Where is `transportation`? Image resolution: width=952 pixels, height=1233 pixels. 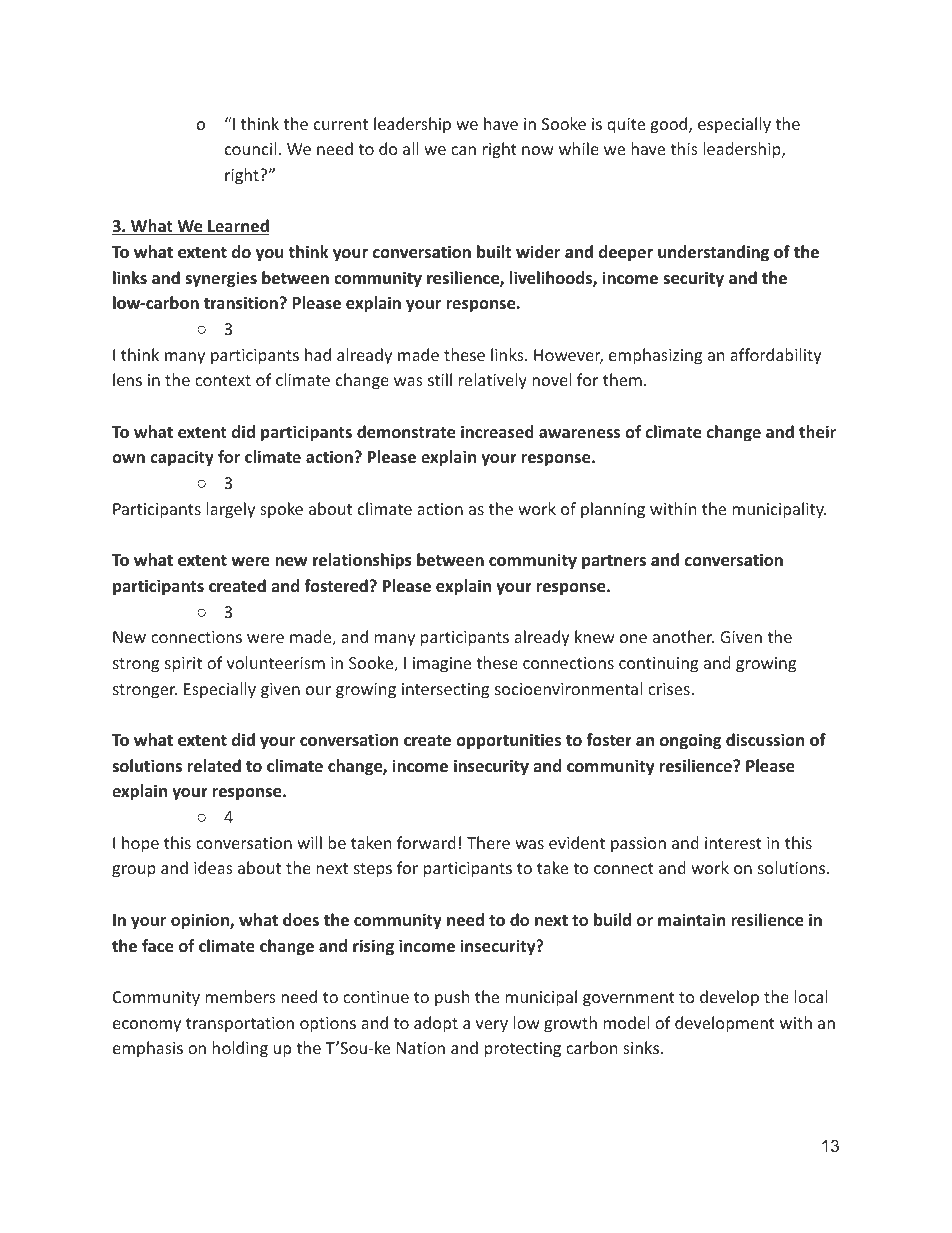
transportation is located at coordinates (240, 1025).
